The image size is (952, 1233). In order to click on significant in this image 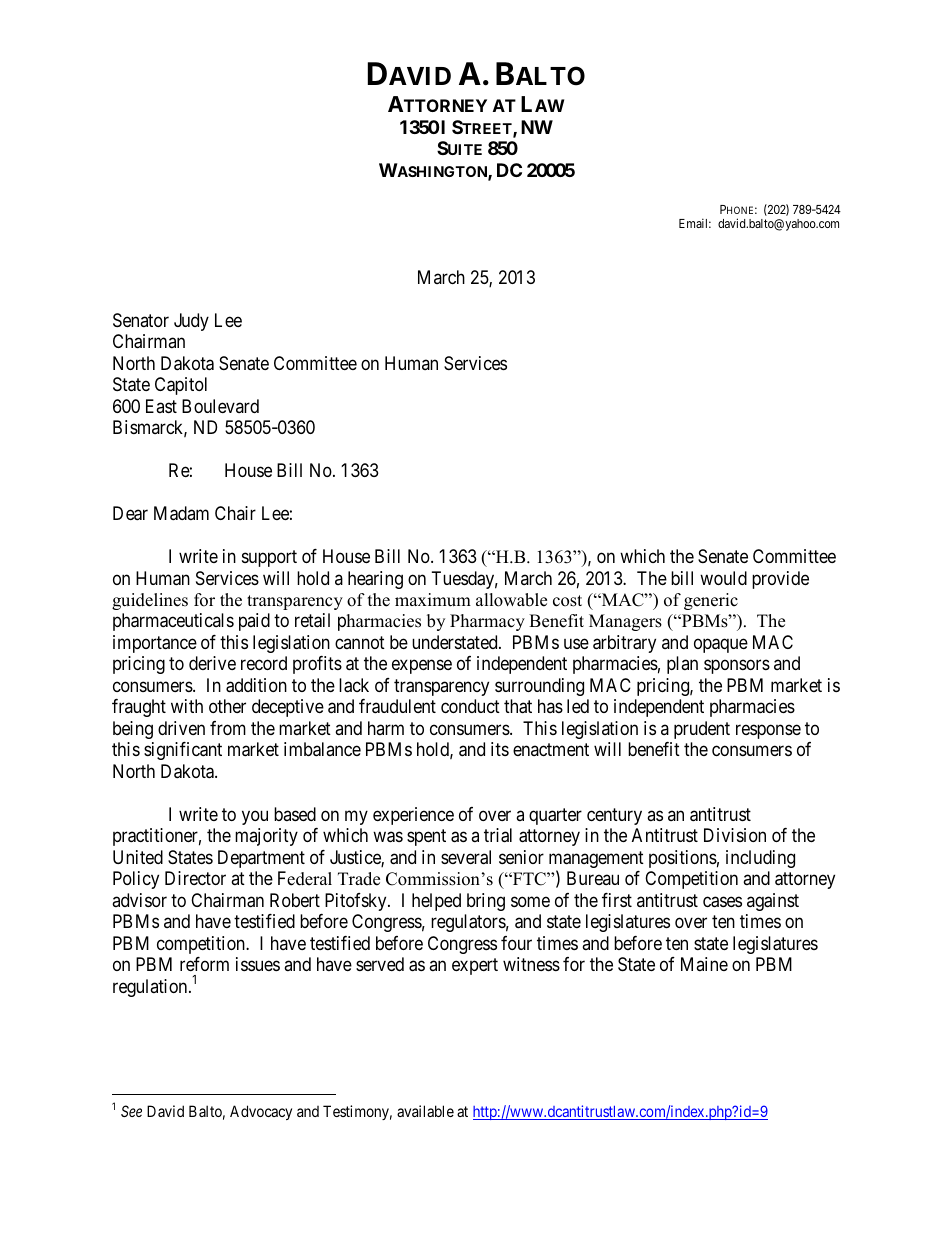, I will do `click(183, 751)`.
